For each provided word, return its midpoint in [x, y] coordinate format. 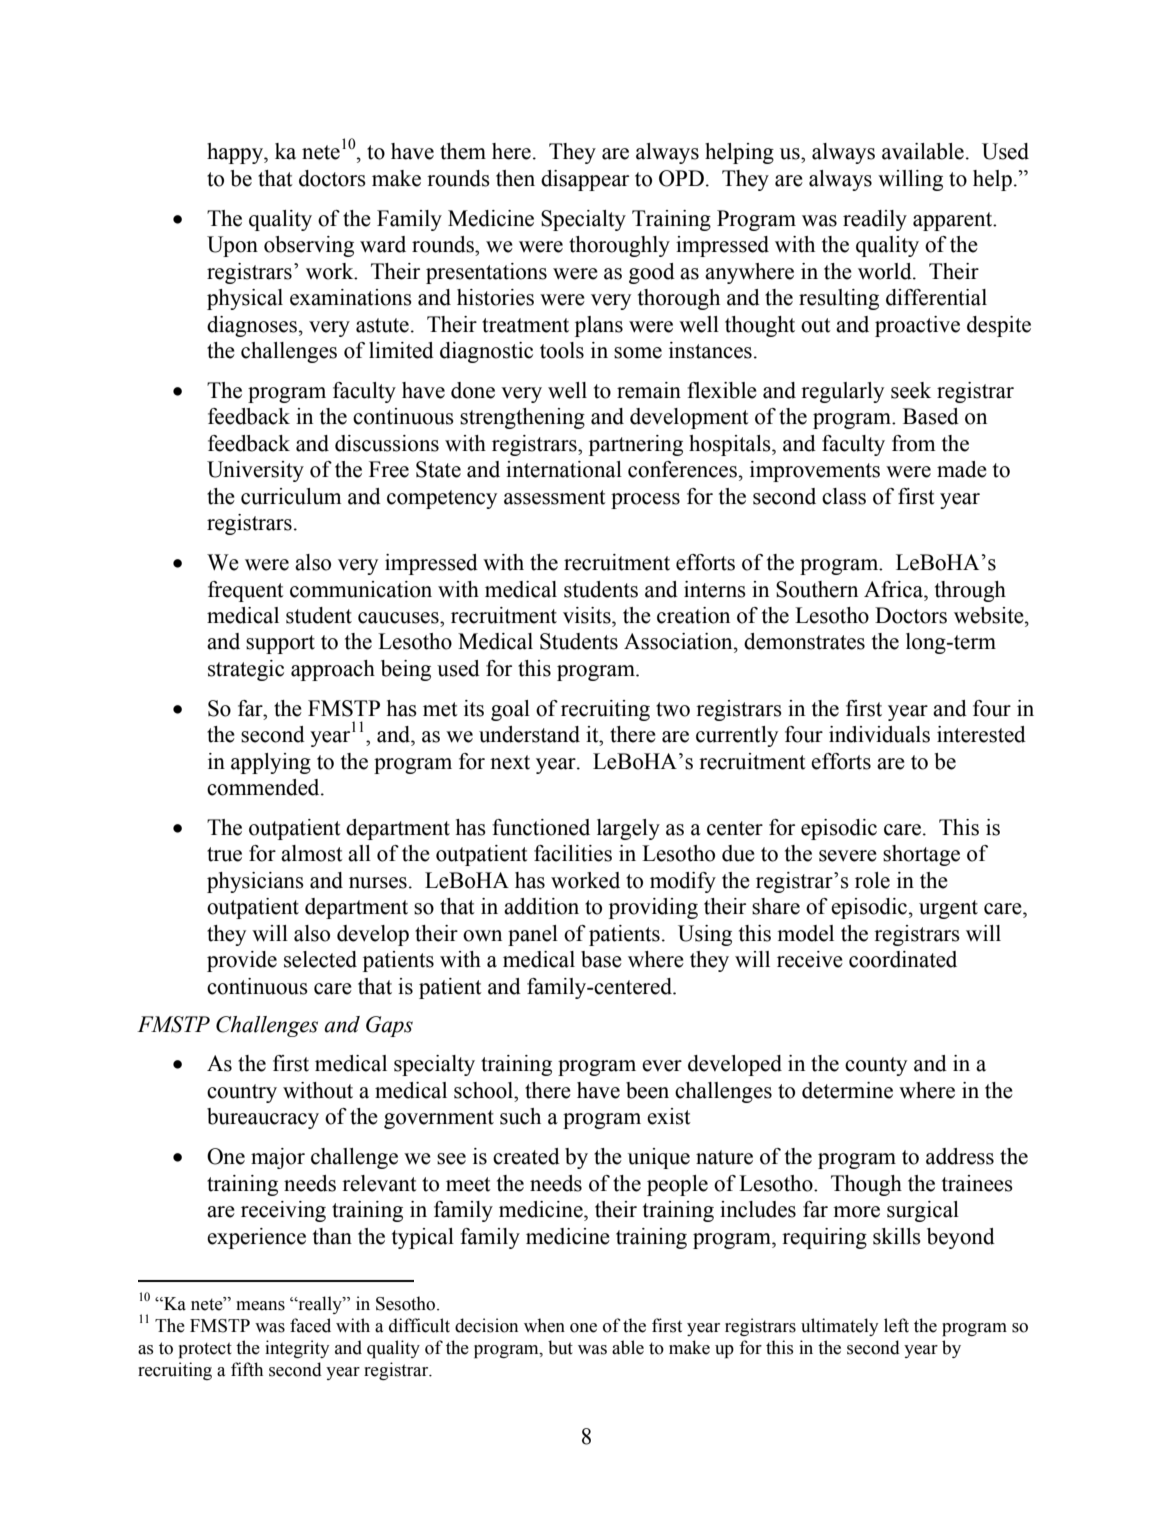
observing [309, 246]
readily [875, 220]
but [560, 1347]
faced [310, 1325]
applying [271, 763]
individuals [879, 734]
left [896, 1325]
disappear [585, 180]
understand [529, 734]
